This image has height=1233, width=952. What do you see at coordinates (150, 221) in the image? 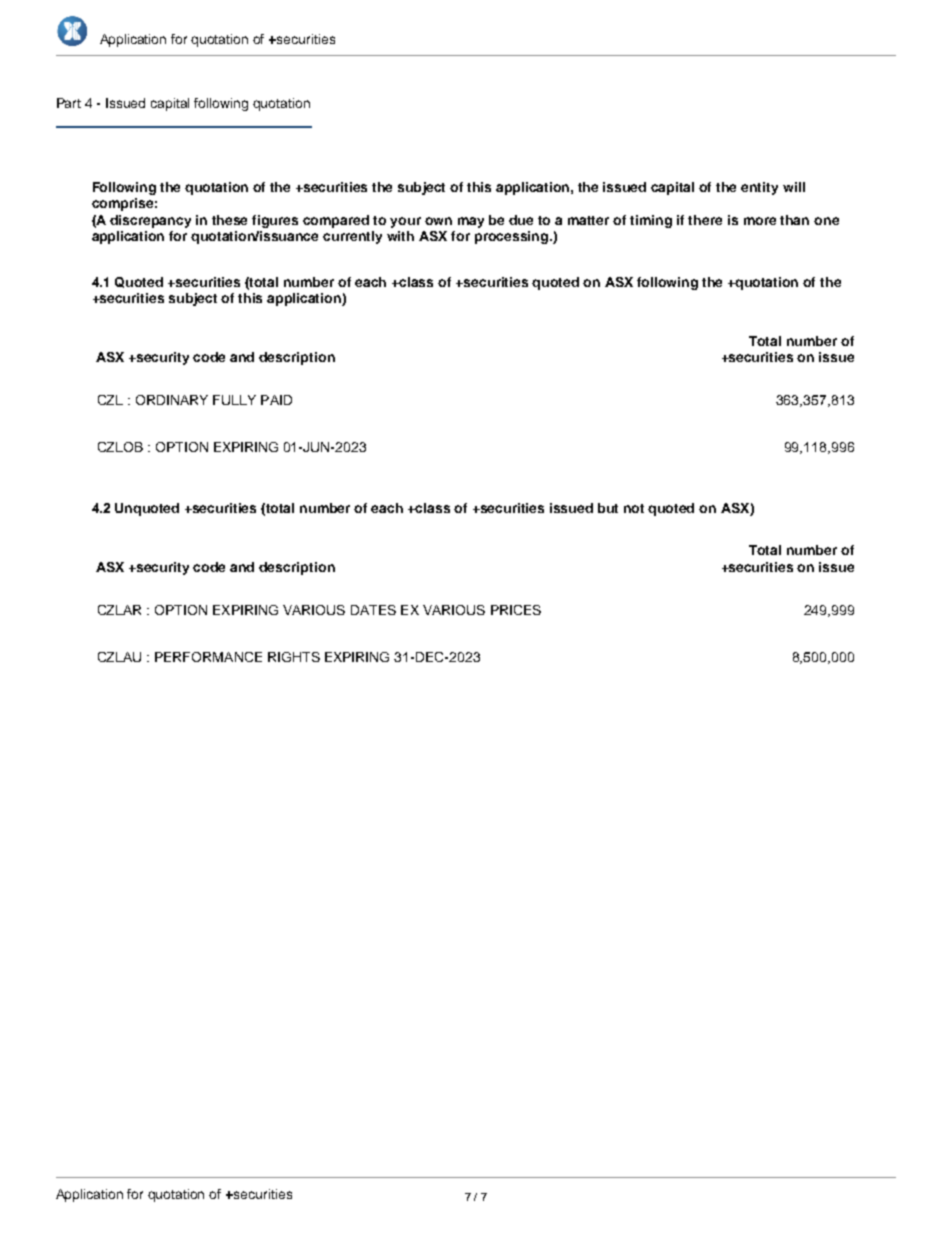
I see `discrepancy` at bounding box center [150, 221].
